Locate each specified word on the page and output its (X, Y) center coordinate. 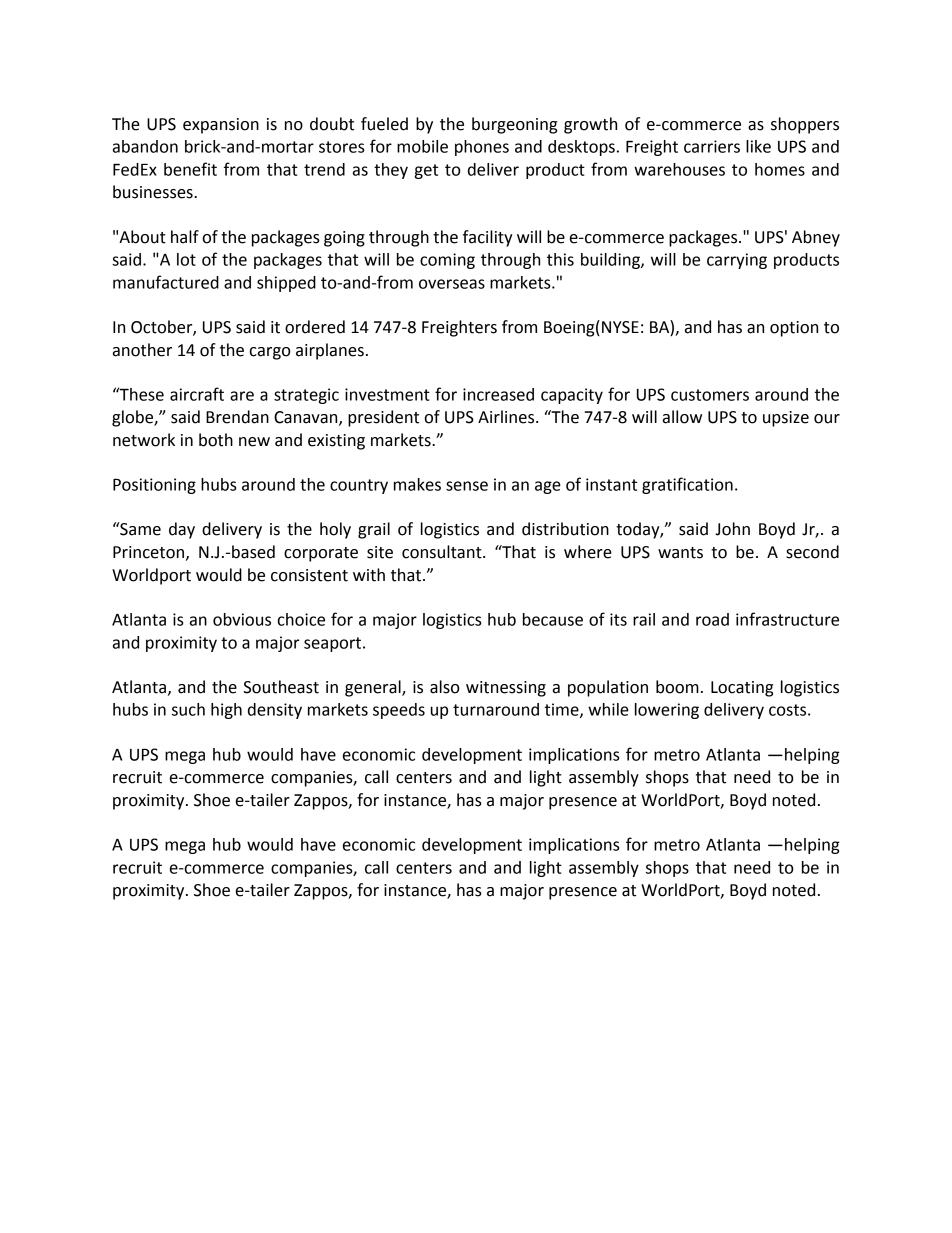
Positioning (154, 486)
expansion (221, 126)
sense (467, 486)
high (226, 711)
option (794, 329)
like (758, 146)
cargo (270, 353)
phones (482, 148)
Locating (742, 689)
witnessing (506, 689)
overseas (452, 284)
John (733, 529)
